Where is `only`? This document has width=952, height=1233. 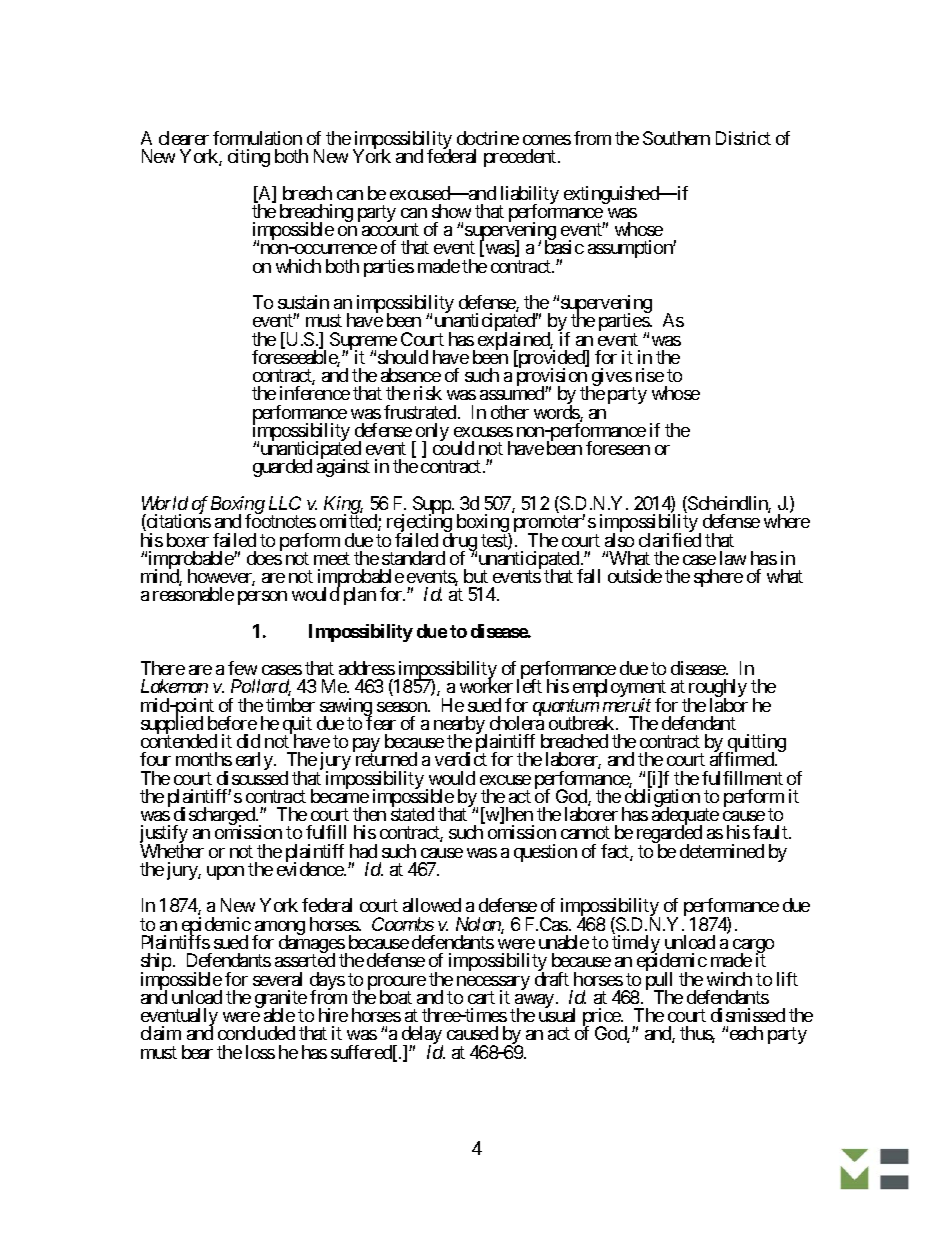 only is located at coordinates (431, 433).
